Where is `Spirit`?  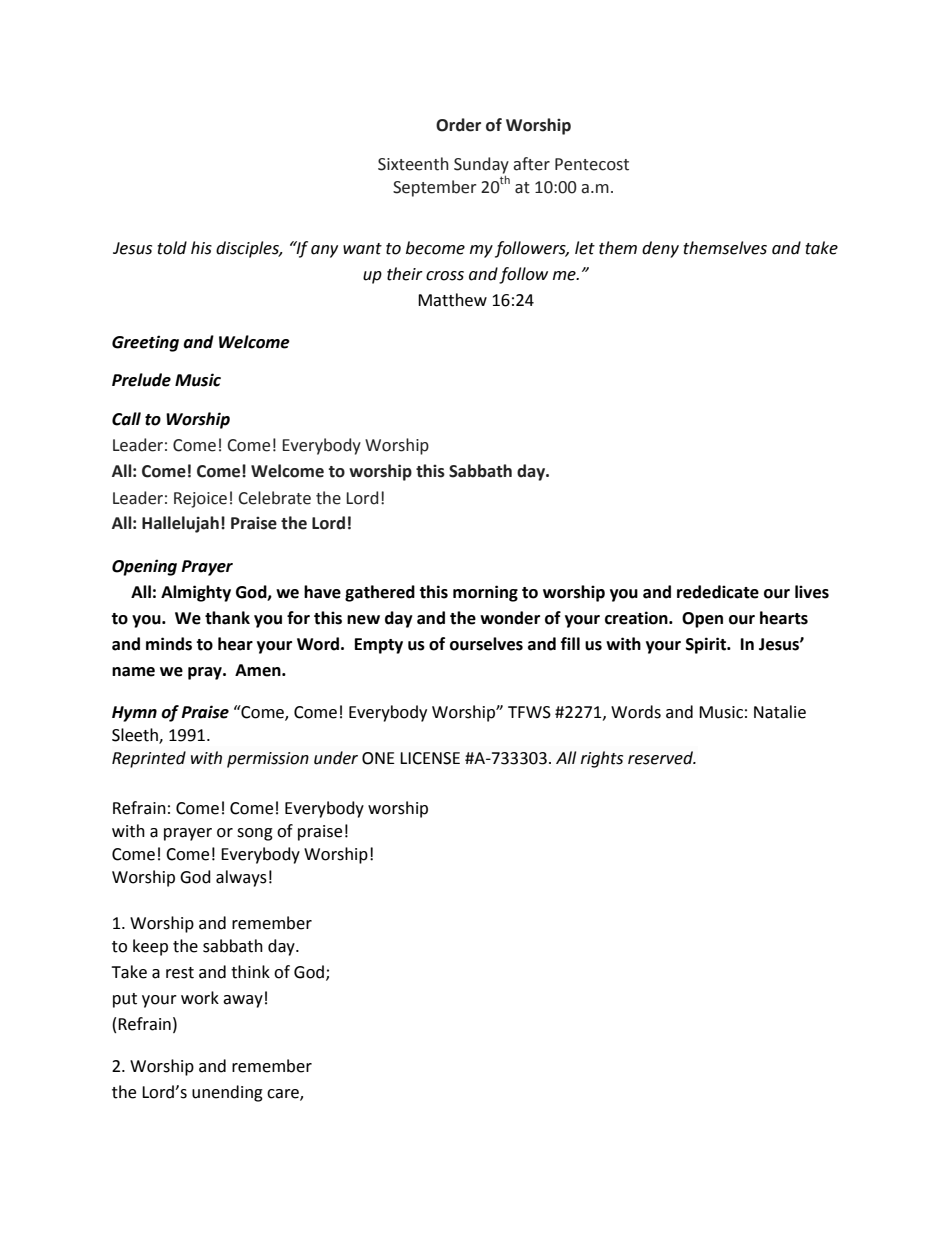
Spirit is located at coordinates (707, 645).
